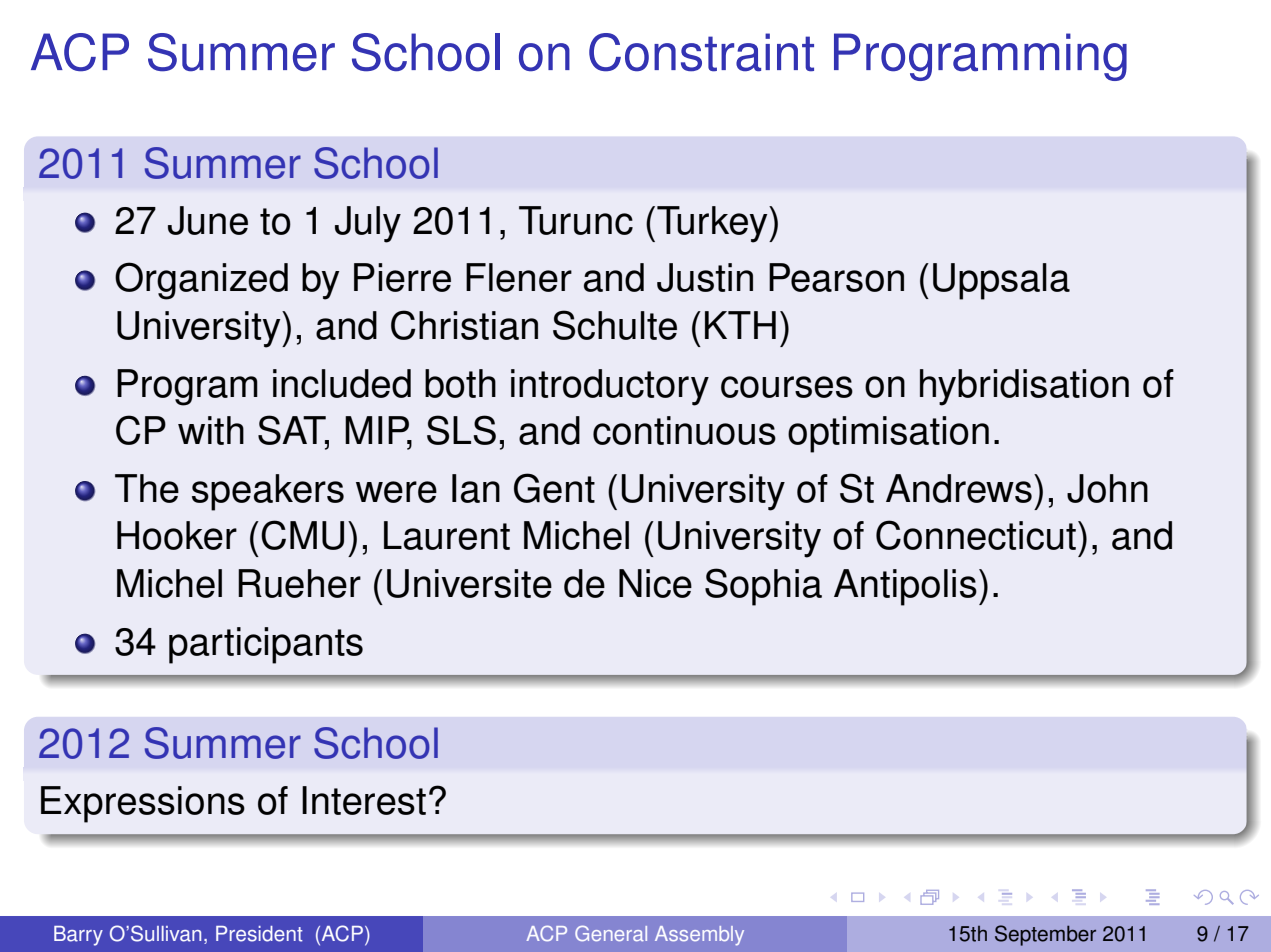 The height and width of the screenshot is (952, 1271). I want to click on June, so click(208, 220).
